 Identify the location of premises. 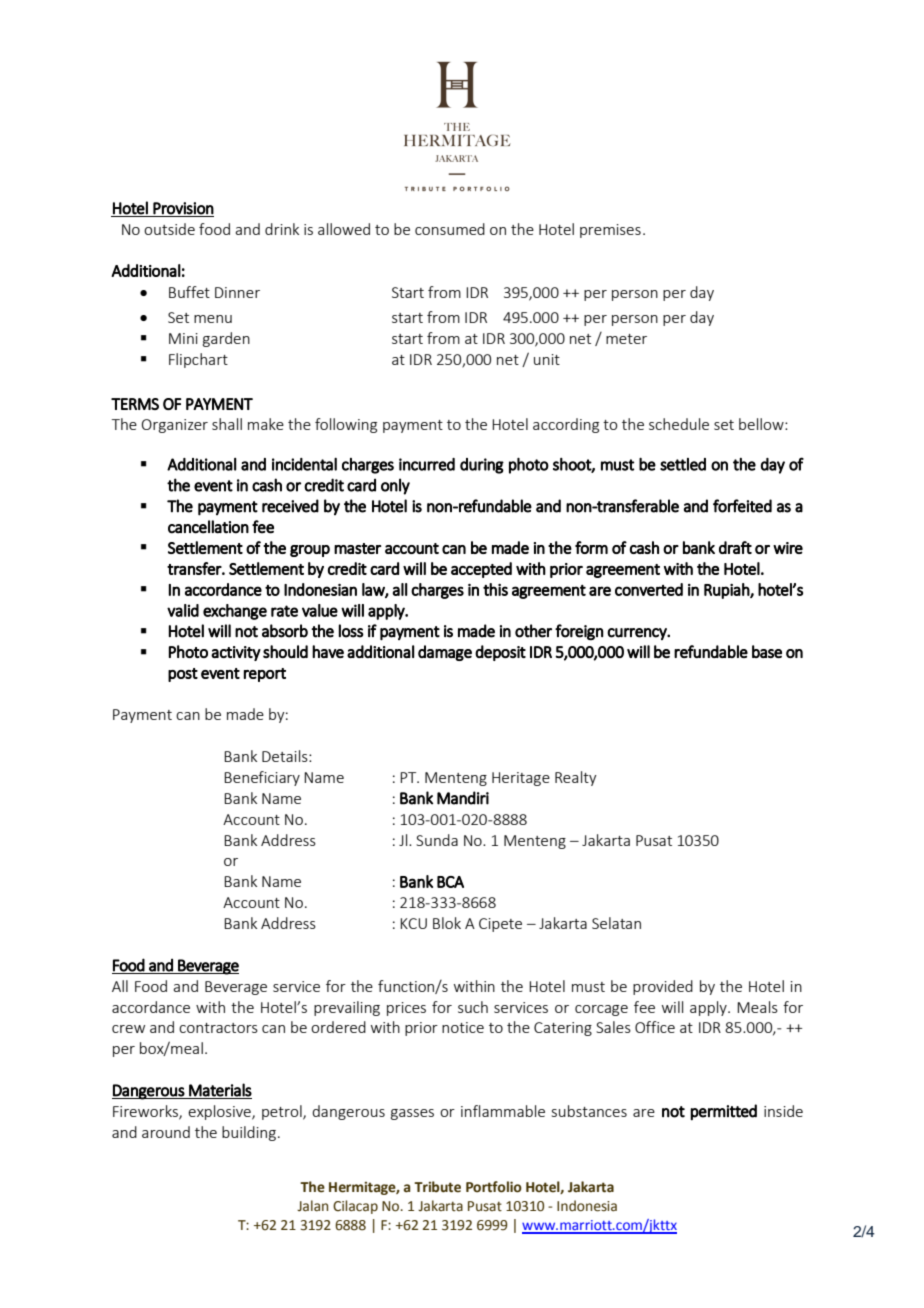
(610, 231).
